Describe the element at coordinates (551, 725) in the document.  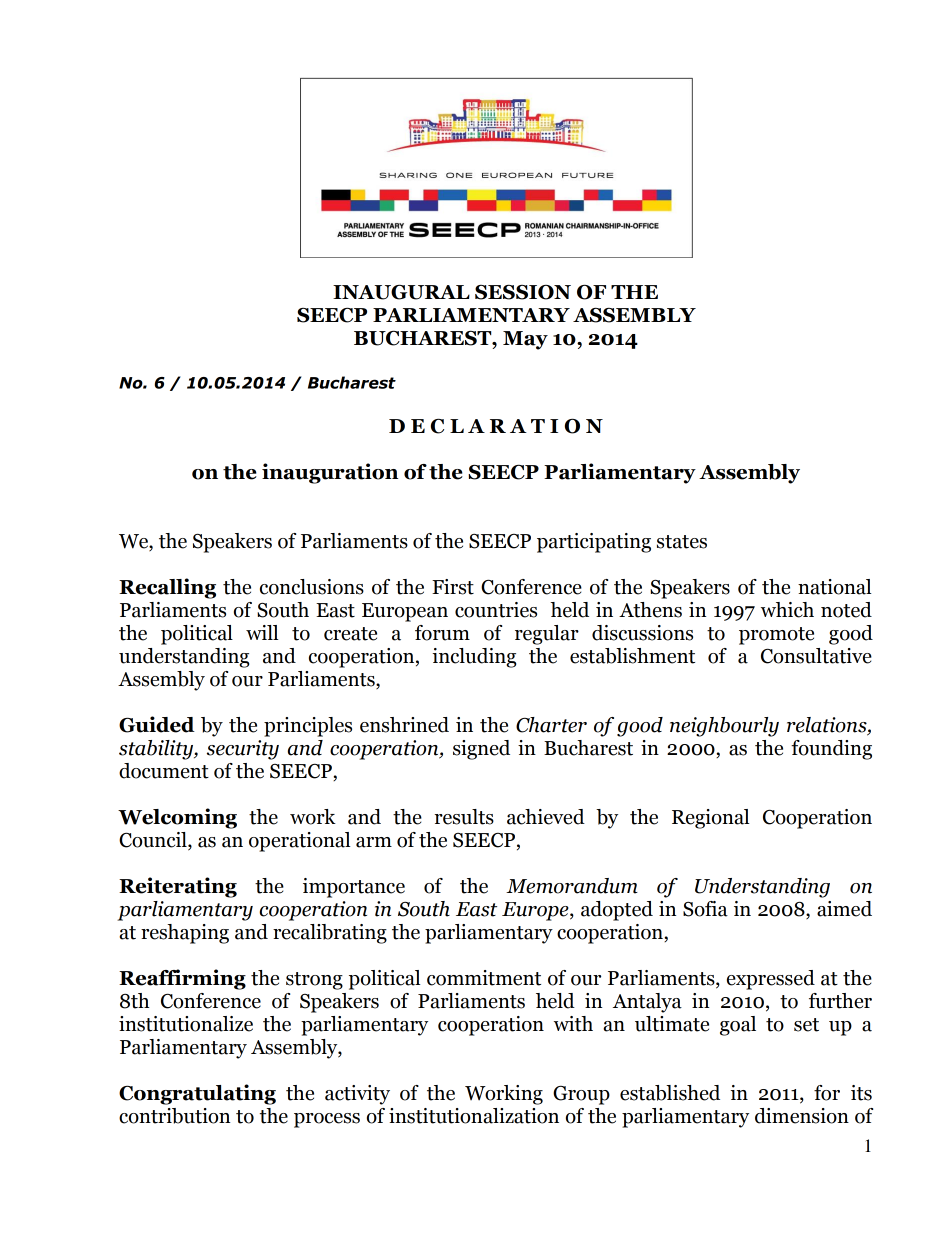
I see `Charter` at that location.
